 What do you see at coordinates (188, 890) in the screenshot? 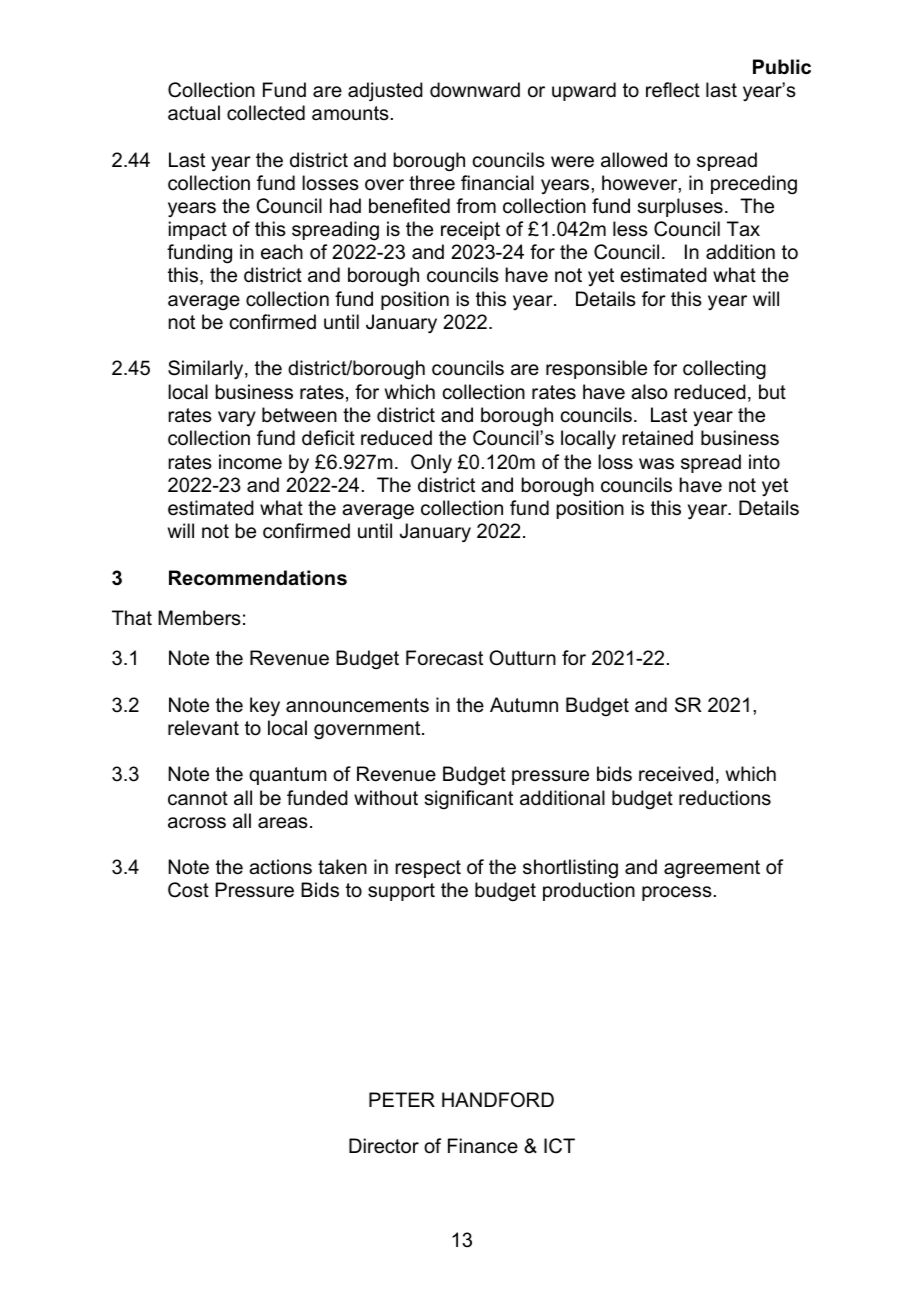
I see `Cost` at bounding box center [188, 890].
